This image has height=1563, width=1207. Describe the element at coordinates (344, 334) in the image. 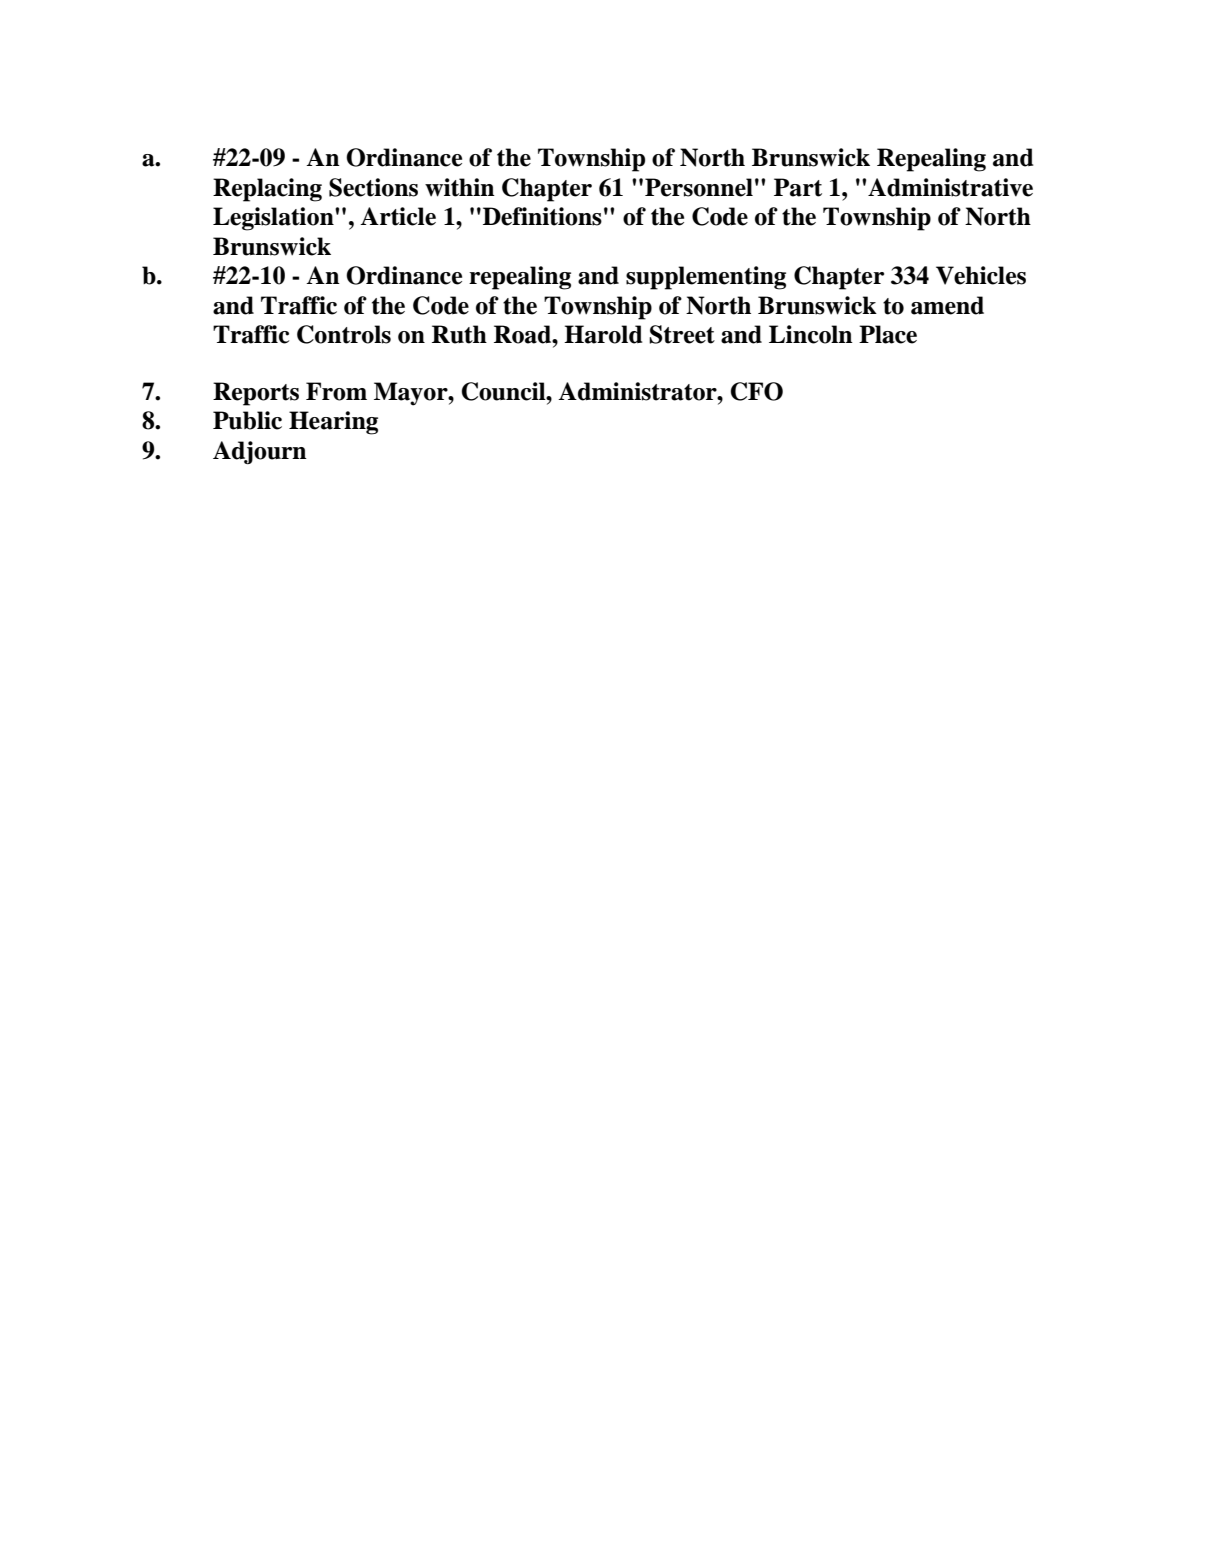

I see `Controls` at that location.
